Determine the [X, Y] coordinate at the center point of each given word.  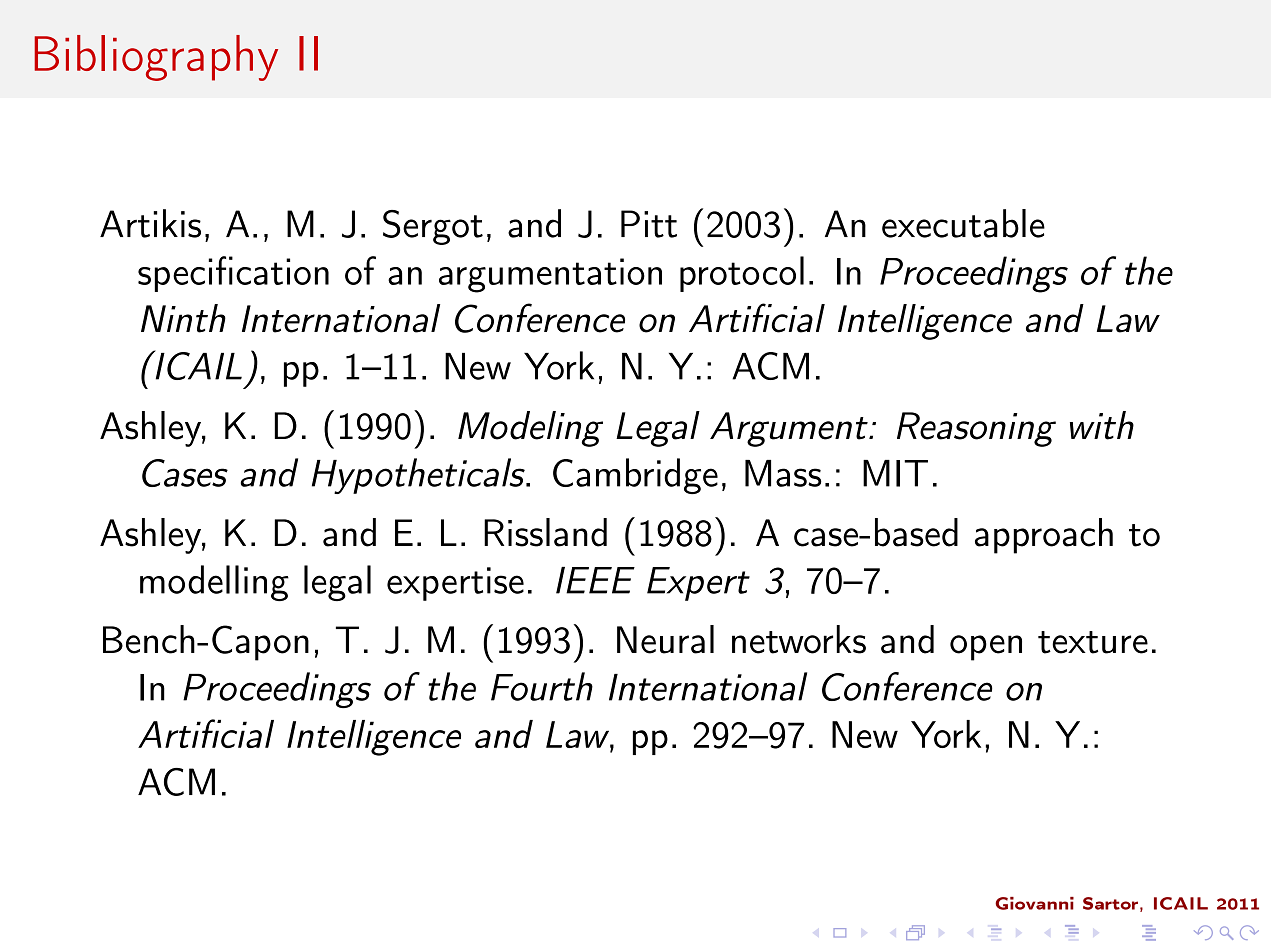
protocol [742, 274]
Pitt [649, 224]
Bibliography [156, 58]
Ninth [183, 318]
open [986, 648]
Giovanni [1034, 903]
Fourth [542, 686]
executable [963, 223]
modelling [214, 583]
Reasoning [976, 429]
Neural [665, 639]
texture [1093, 642]
